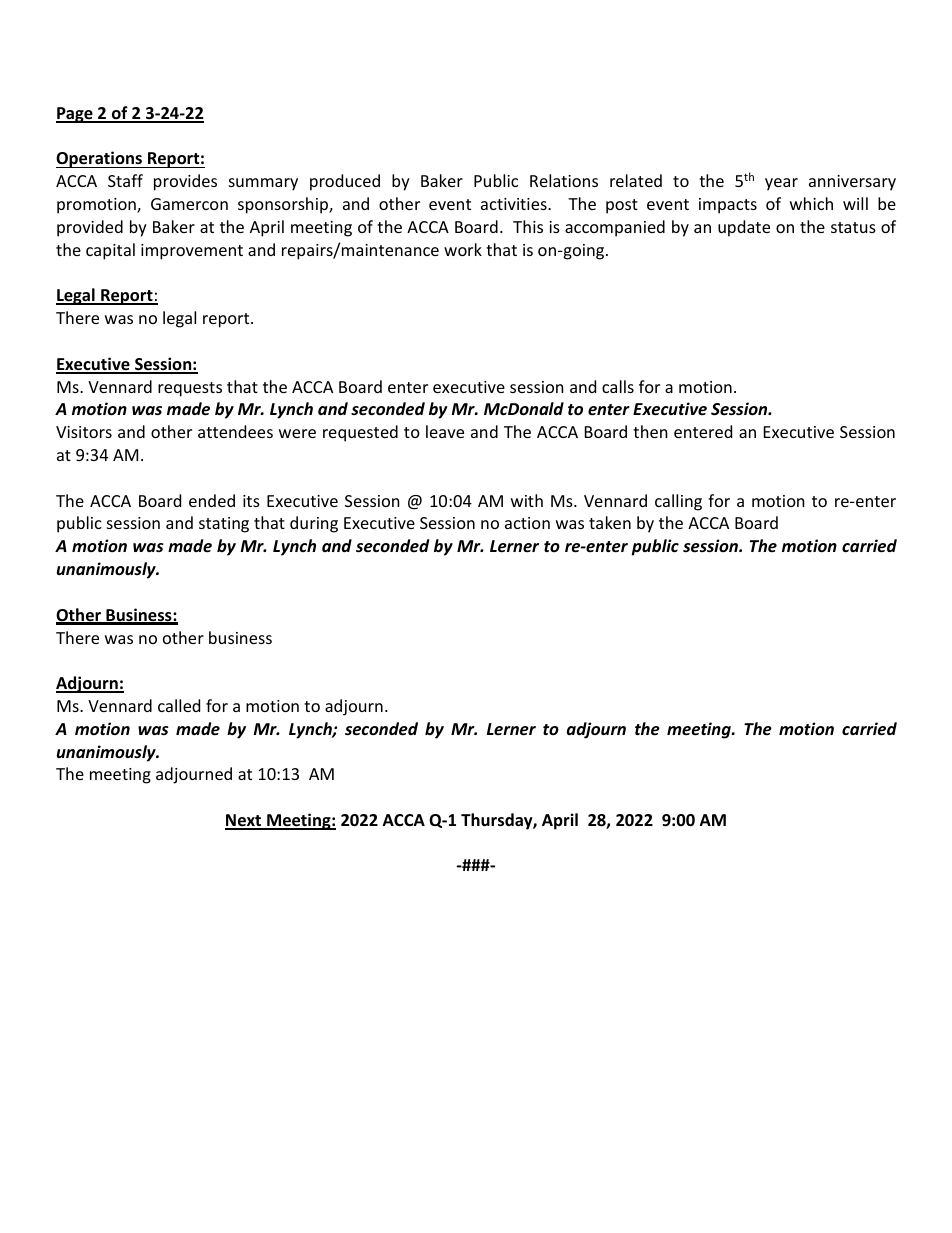 The width and height of the document is (952, 1233). What do you see at coordinates (179, 705) in the document?
I see `called` at bounding box center [179, 705].
